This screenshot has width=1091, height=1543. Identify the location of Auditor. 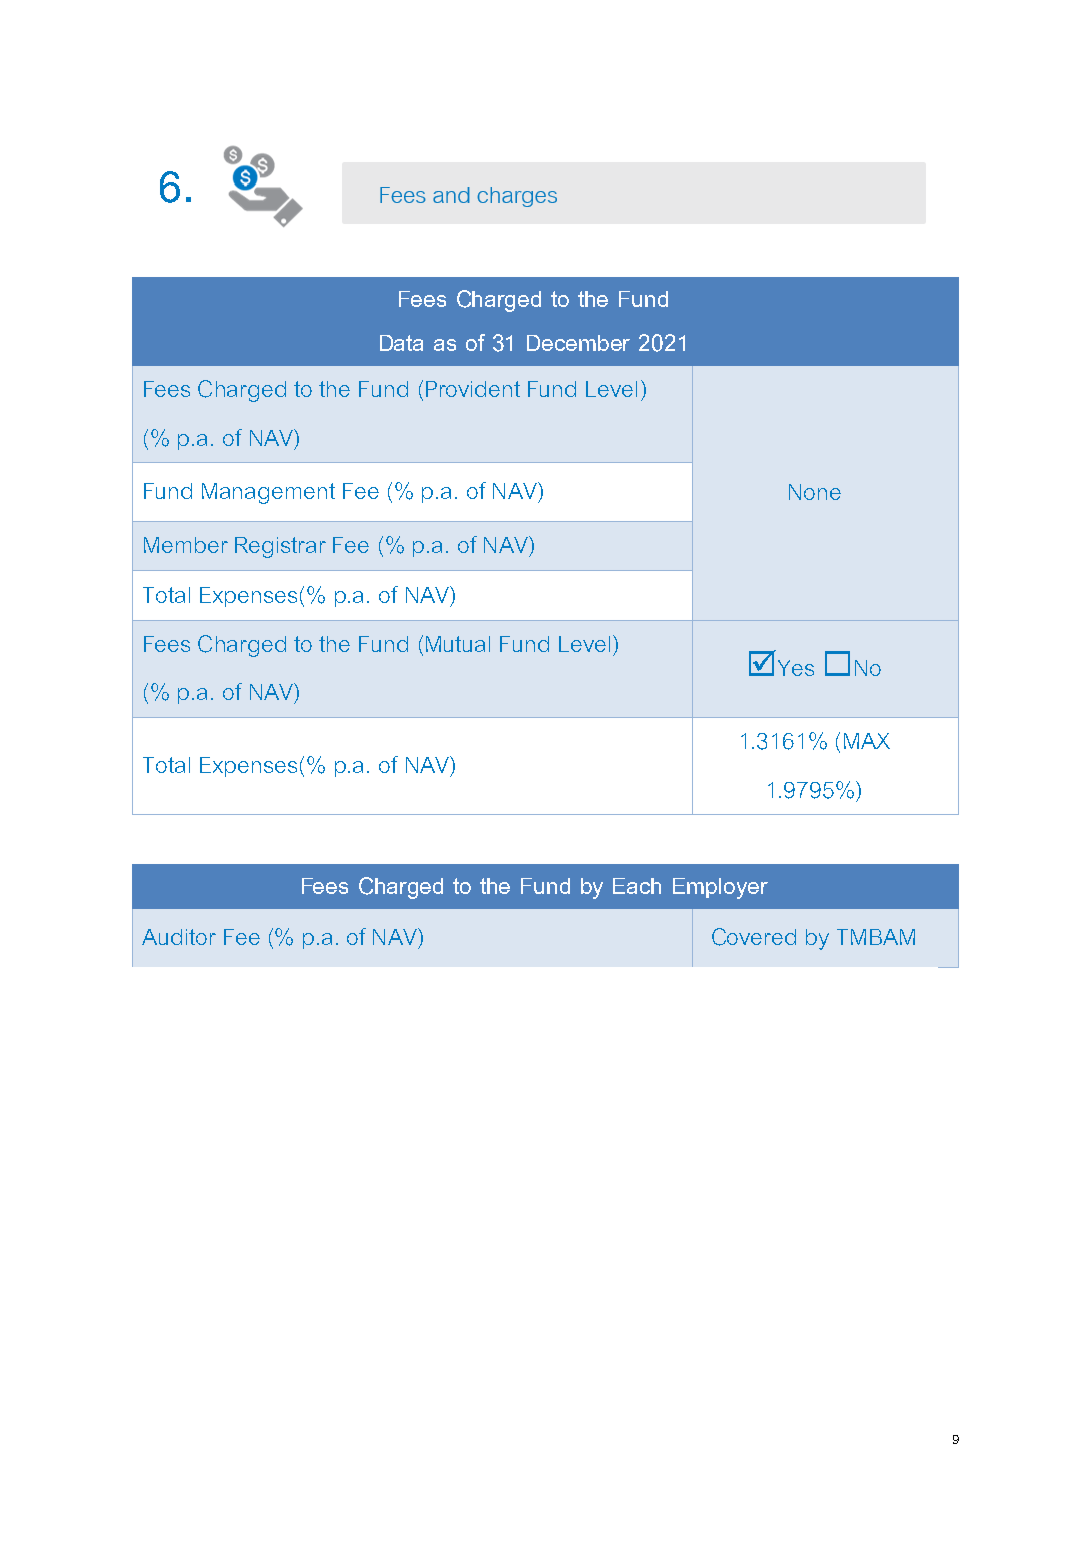
(179, 937).
